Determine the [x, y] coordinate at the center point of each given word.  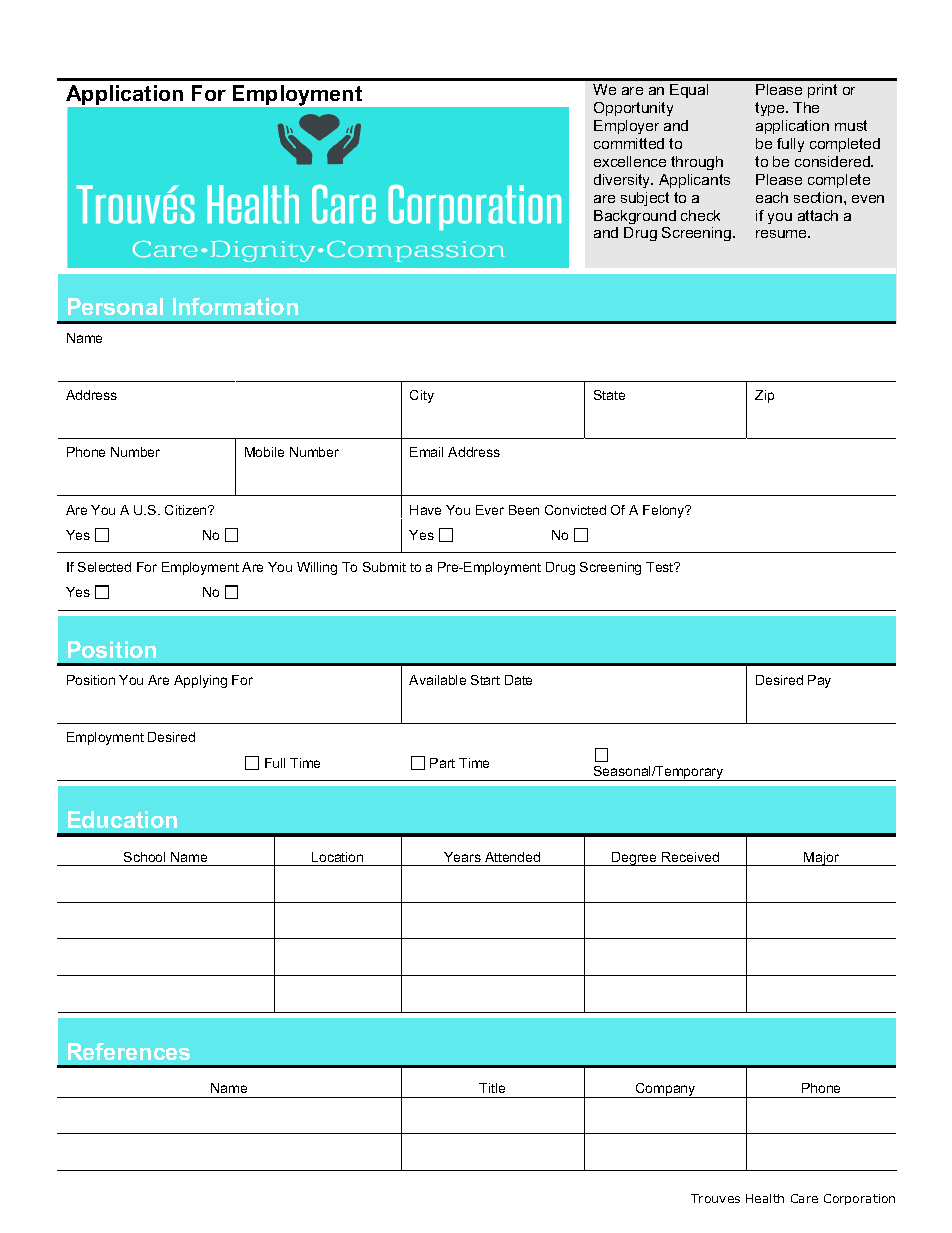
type [771, 109]
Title [492, 1088]
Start [485, 680]
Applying [200, 681]
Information [235, 306]
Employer [626, 127]
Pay [819, 681]
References [129, 1051]
